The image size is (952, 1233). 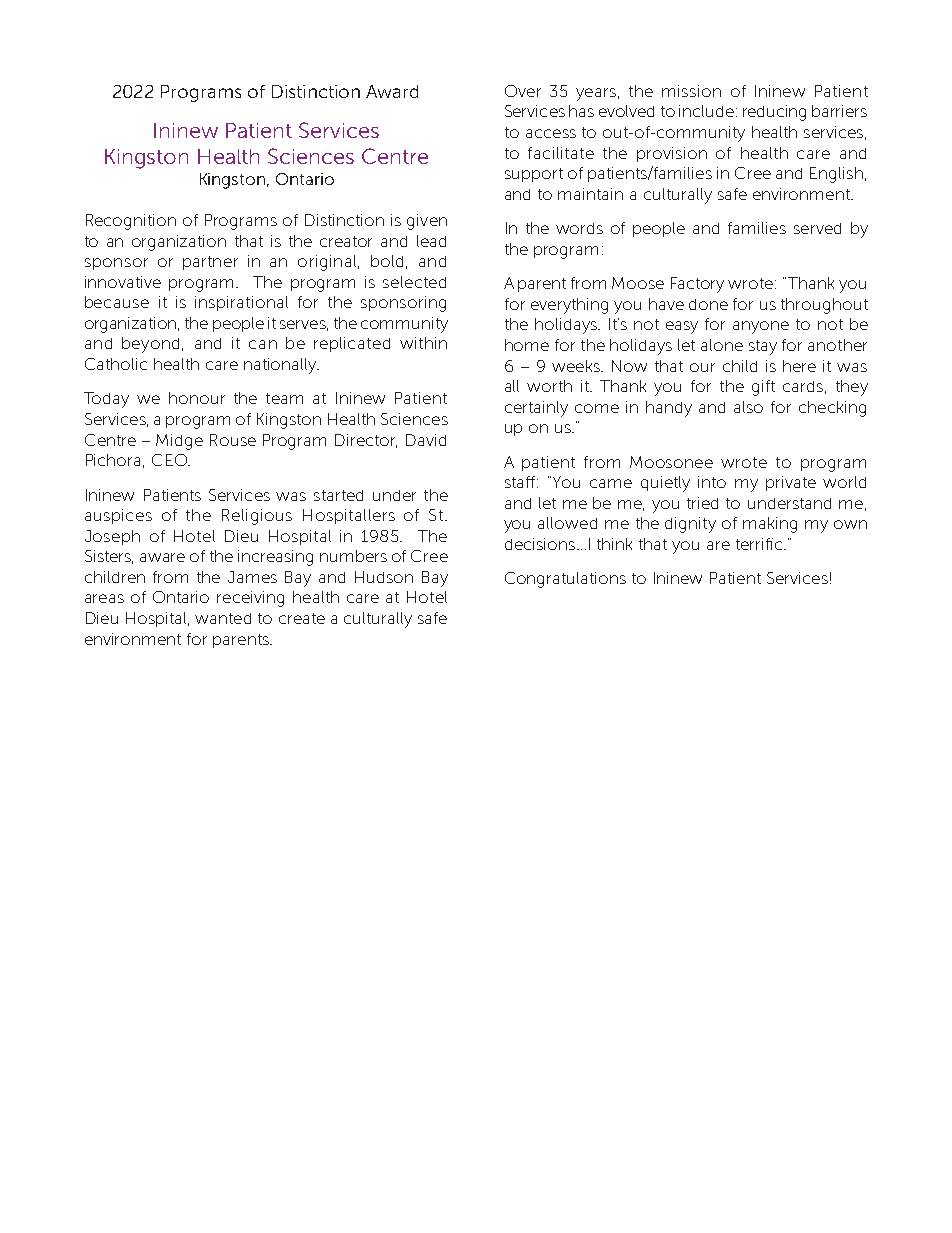 What do you see at coordinates (565, 580) in the image?
I see `Congratulations` at bounding box center [565, 580].
